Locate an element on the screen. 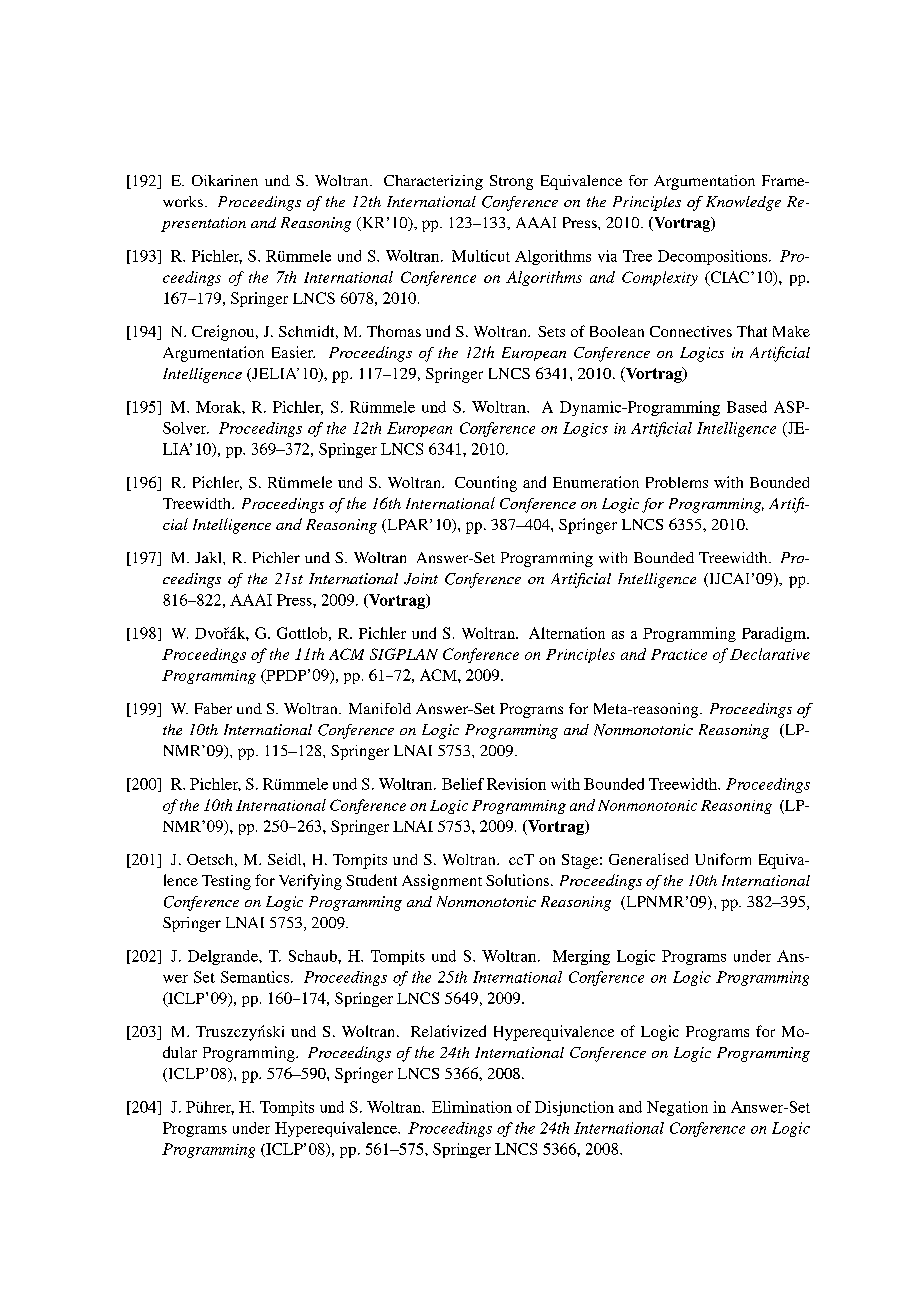  Alternation is located at coordinates (567, 633).
